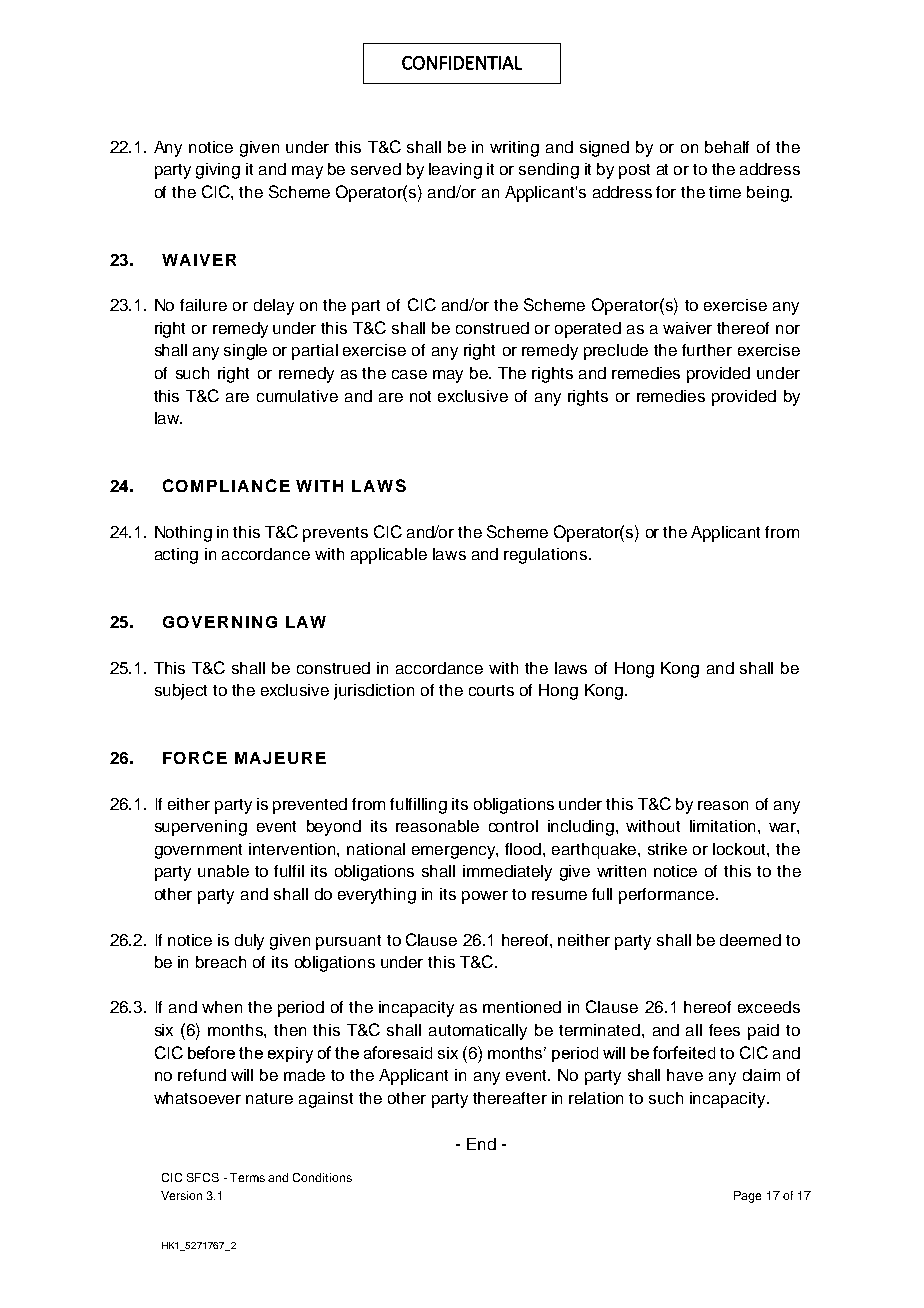 This screenshot has height=1308, width=924. I want to click on single, so click(245, 352).
